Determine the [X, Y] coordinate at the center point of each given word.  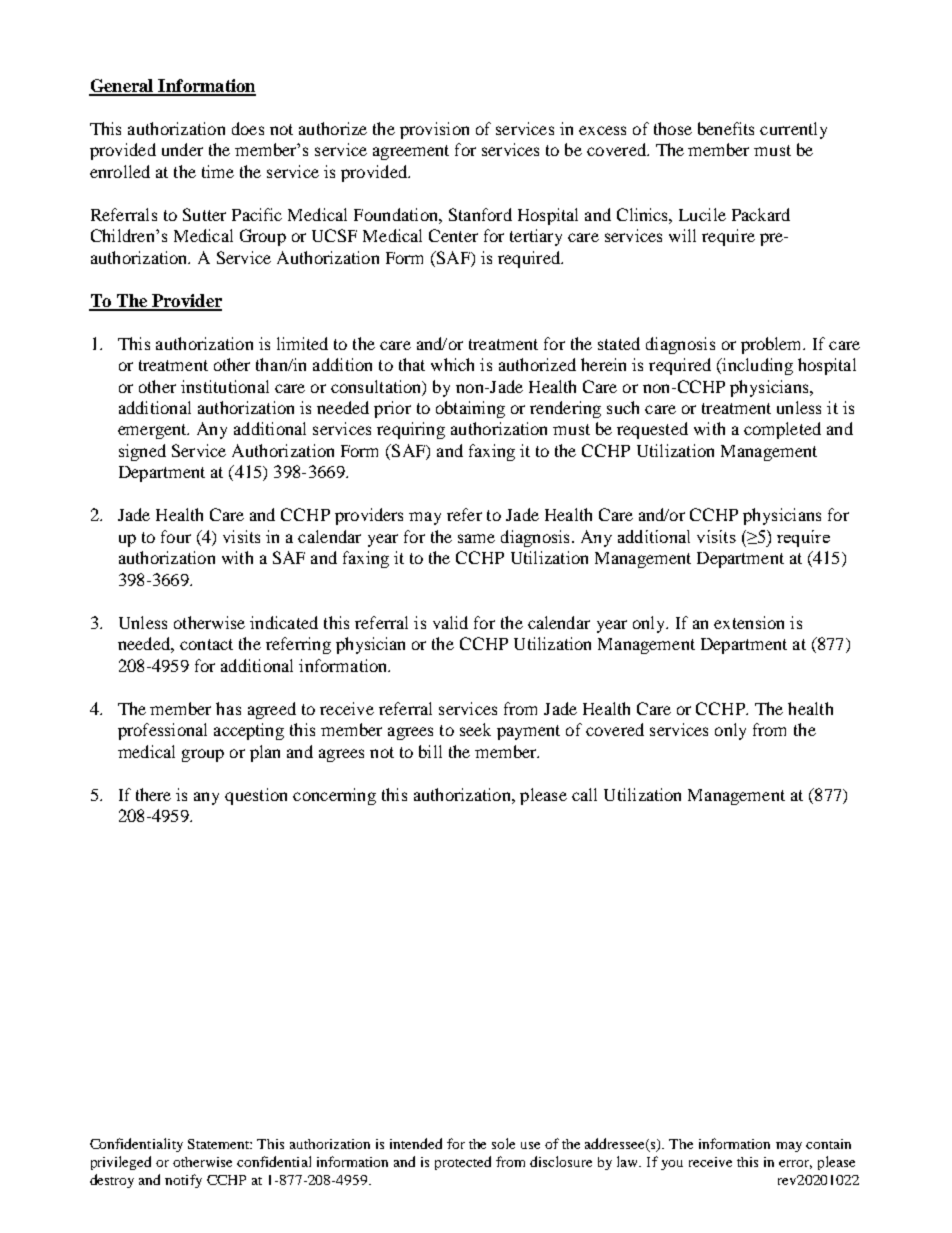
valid [450, 622]
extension [749, 622]
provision [434, 130]
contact [206, 644]
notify [183, 1181]
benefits [726, 128]
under [182, 149]
